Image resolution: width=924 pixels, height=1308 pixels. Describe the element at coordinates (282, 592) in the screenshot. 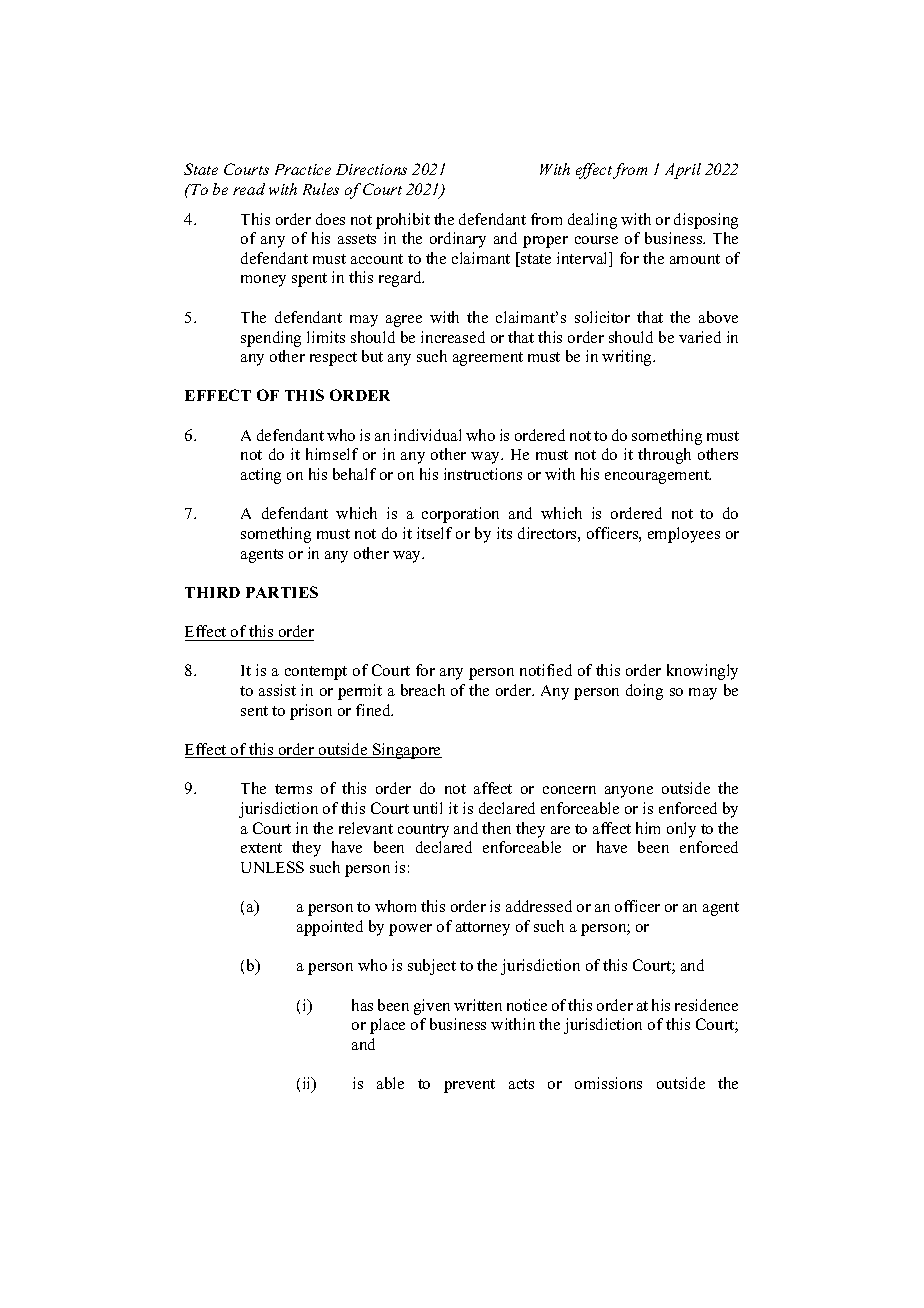

I see `PARTIES` at that location.
